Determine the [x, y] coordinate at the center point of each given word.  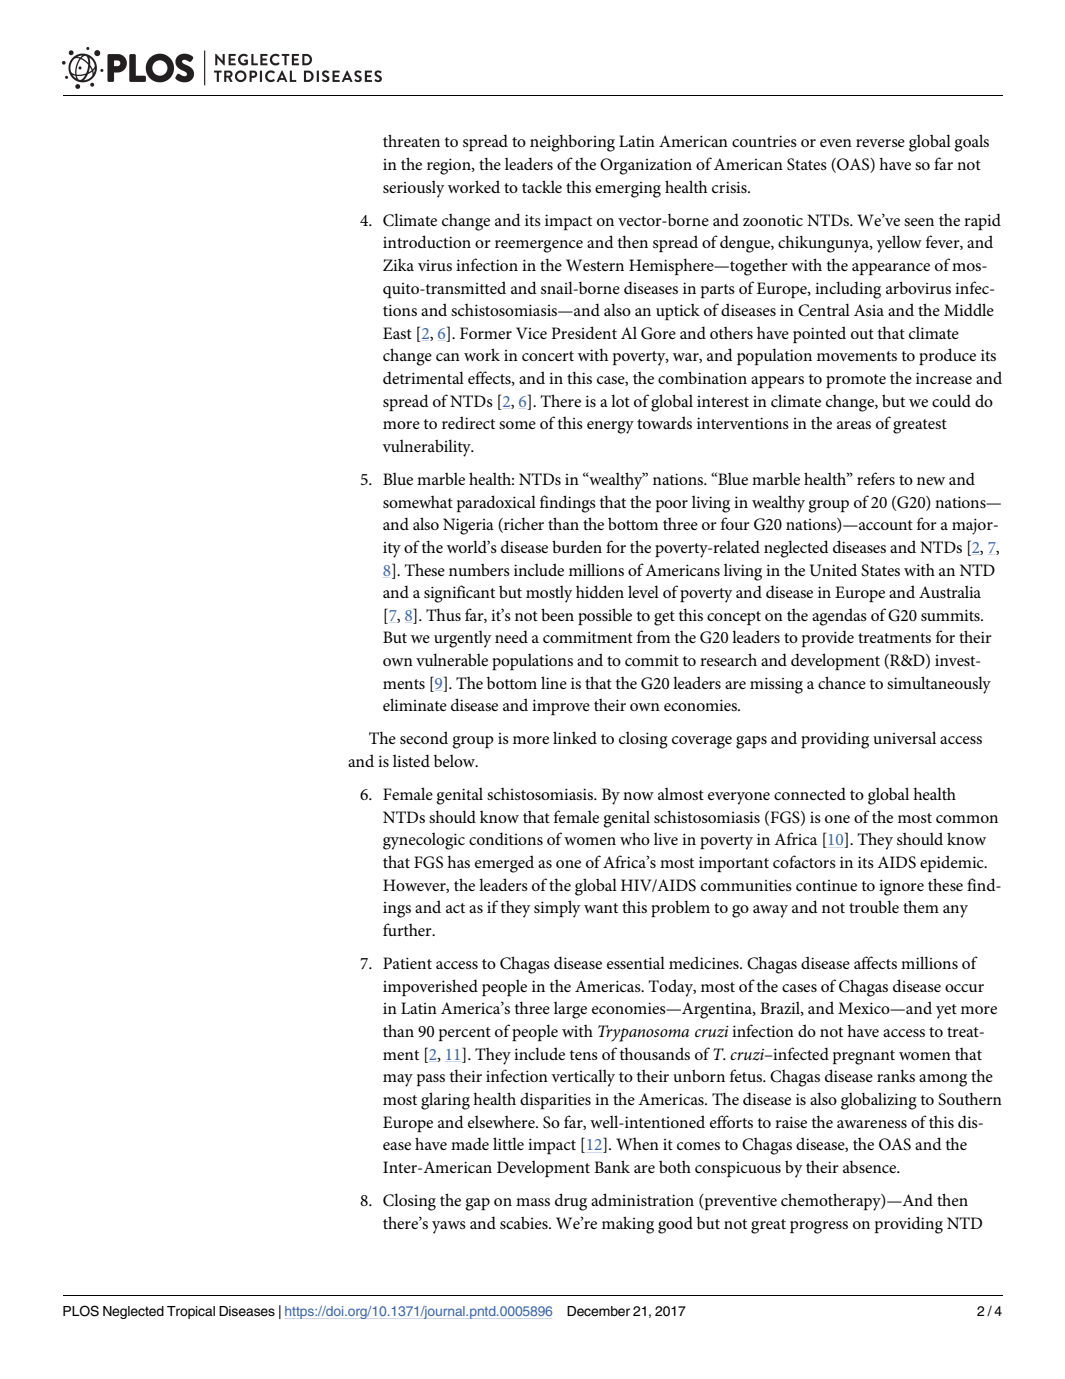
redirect [468, 422]
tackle [542, 186]
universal [904, 737]
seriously [414, 189]
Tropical [191, 1312]
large [570, 1010]
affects [875, 962]
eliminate [415, 704]
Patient [407, 963]
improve [561, 707]
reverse [880, 143]
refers [876, 478]
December [598, 1311]
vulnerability [427, 448]
